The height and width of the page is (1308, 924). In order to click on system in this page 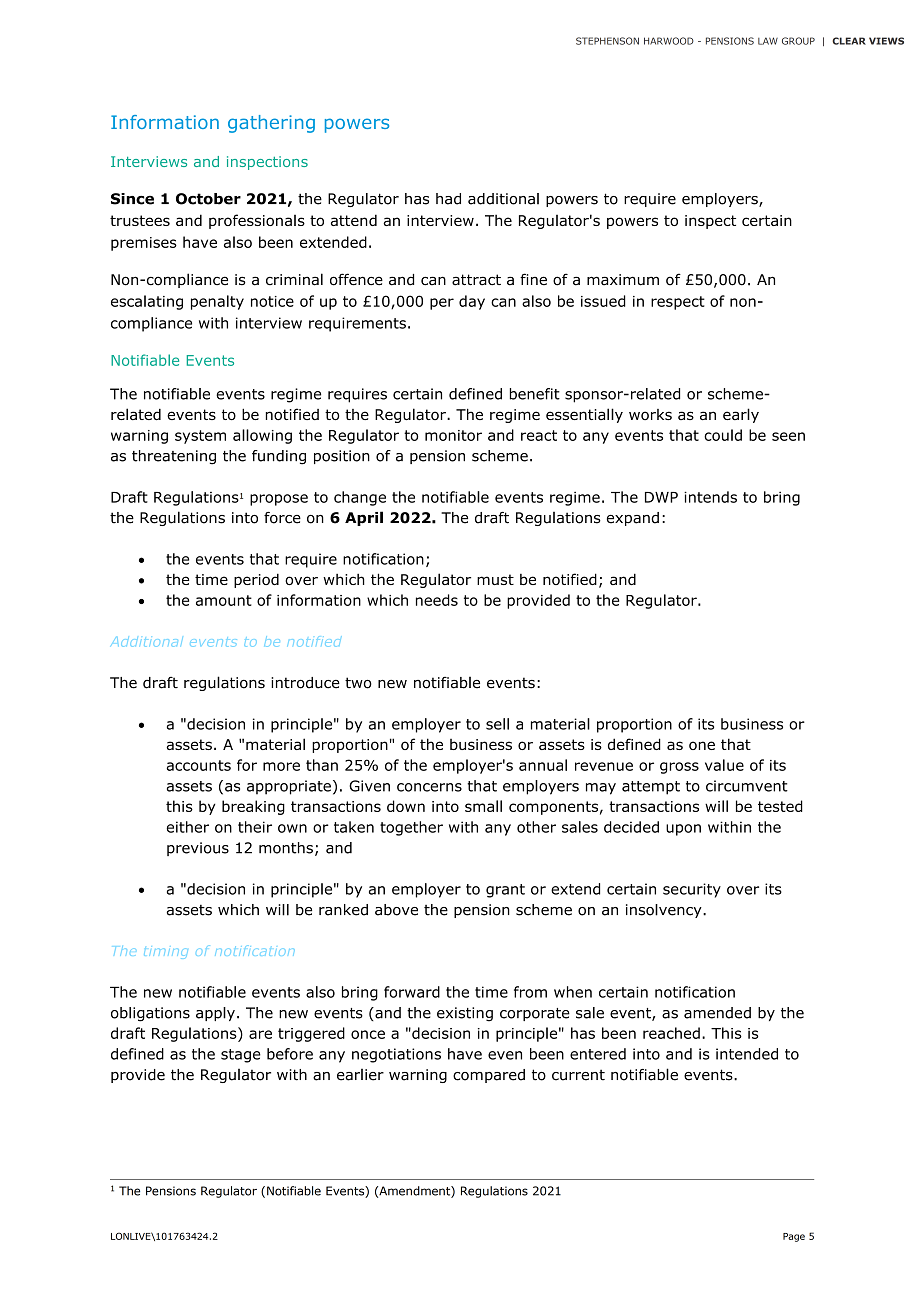, I will do `click(200, 437)`.
